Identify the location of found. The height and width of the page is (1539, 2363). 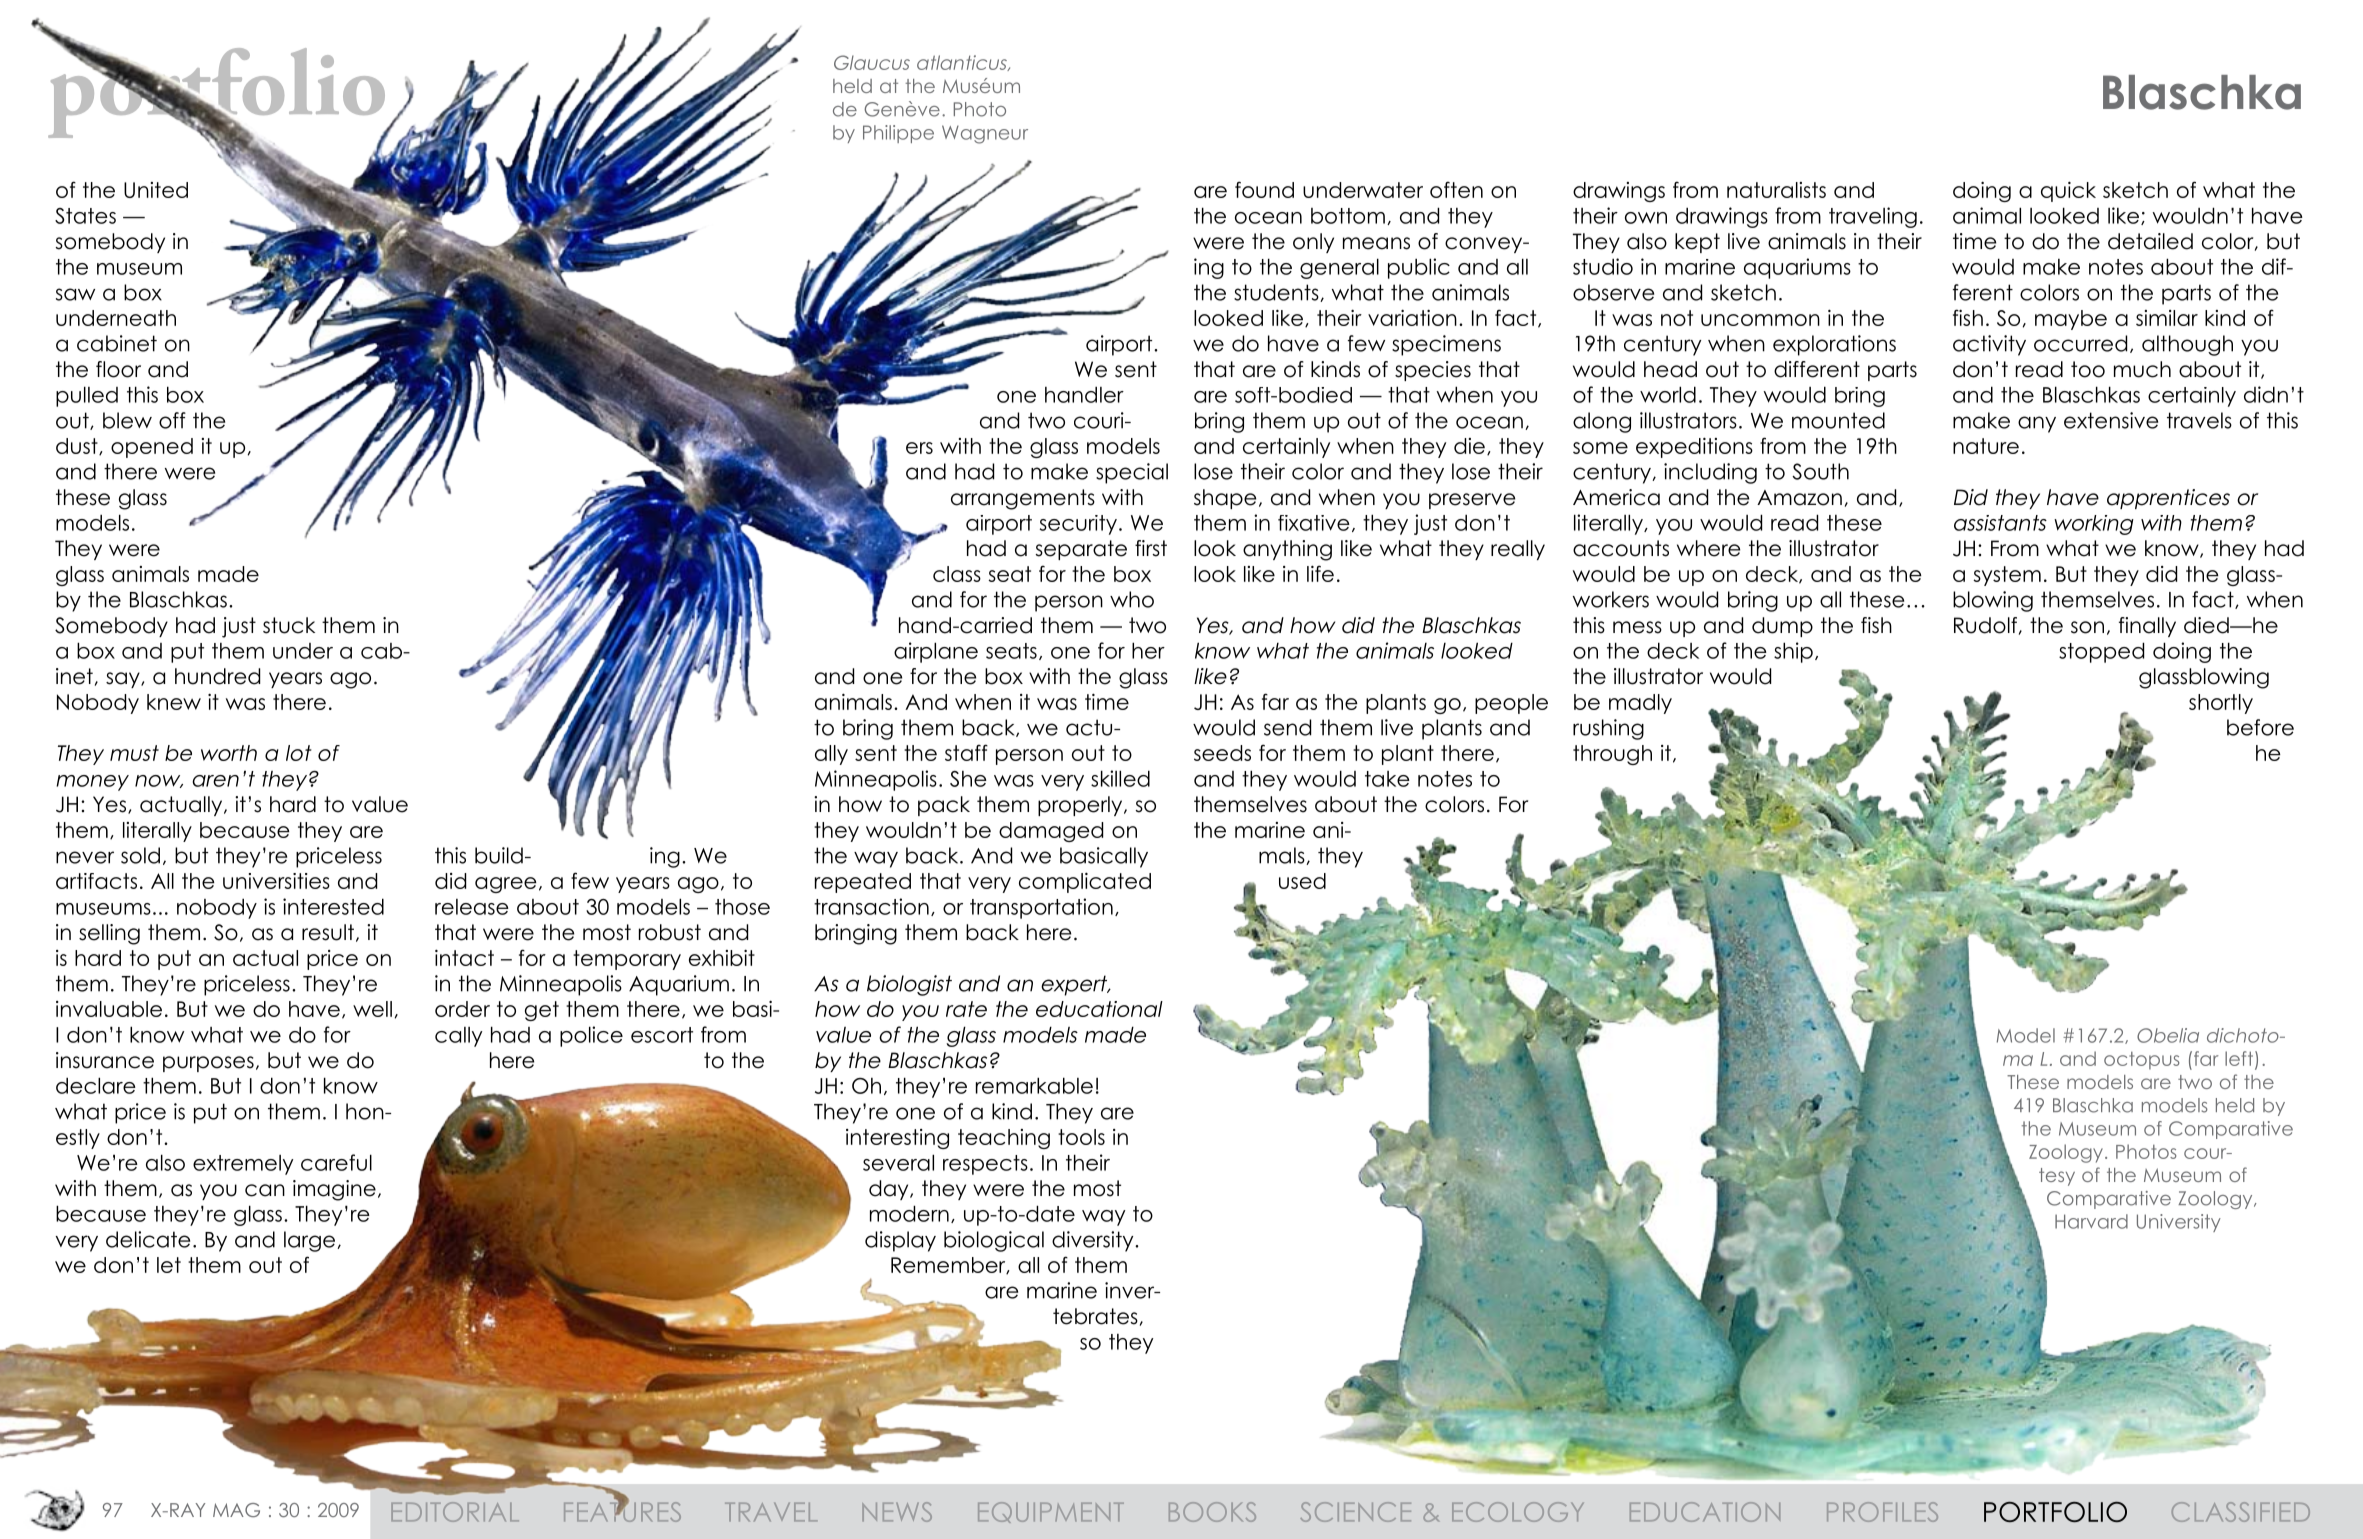
(1264, 189).
